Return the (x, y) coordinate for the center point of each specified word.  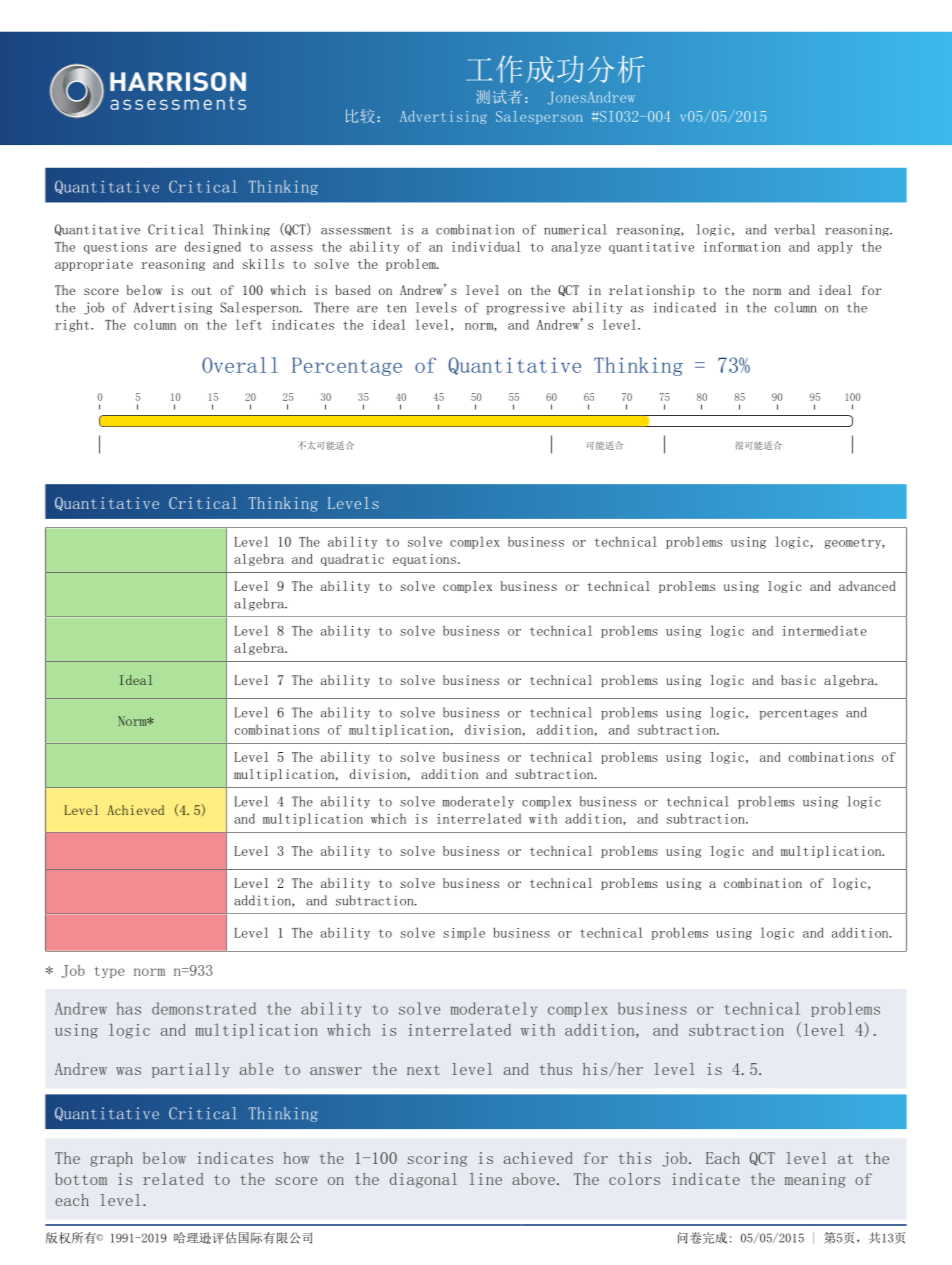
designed (213, 247)
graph (111, 1159)
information (742, 247)
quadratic (352, 560)
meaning (815, 1180)
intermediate (824, 630)
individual (486, 246)
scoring (437, 1159)
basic (798, 680)
